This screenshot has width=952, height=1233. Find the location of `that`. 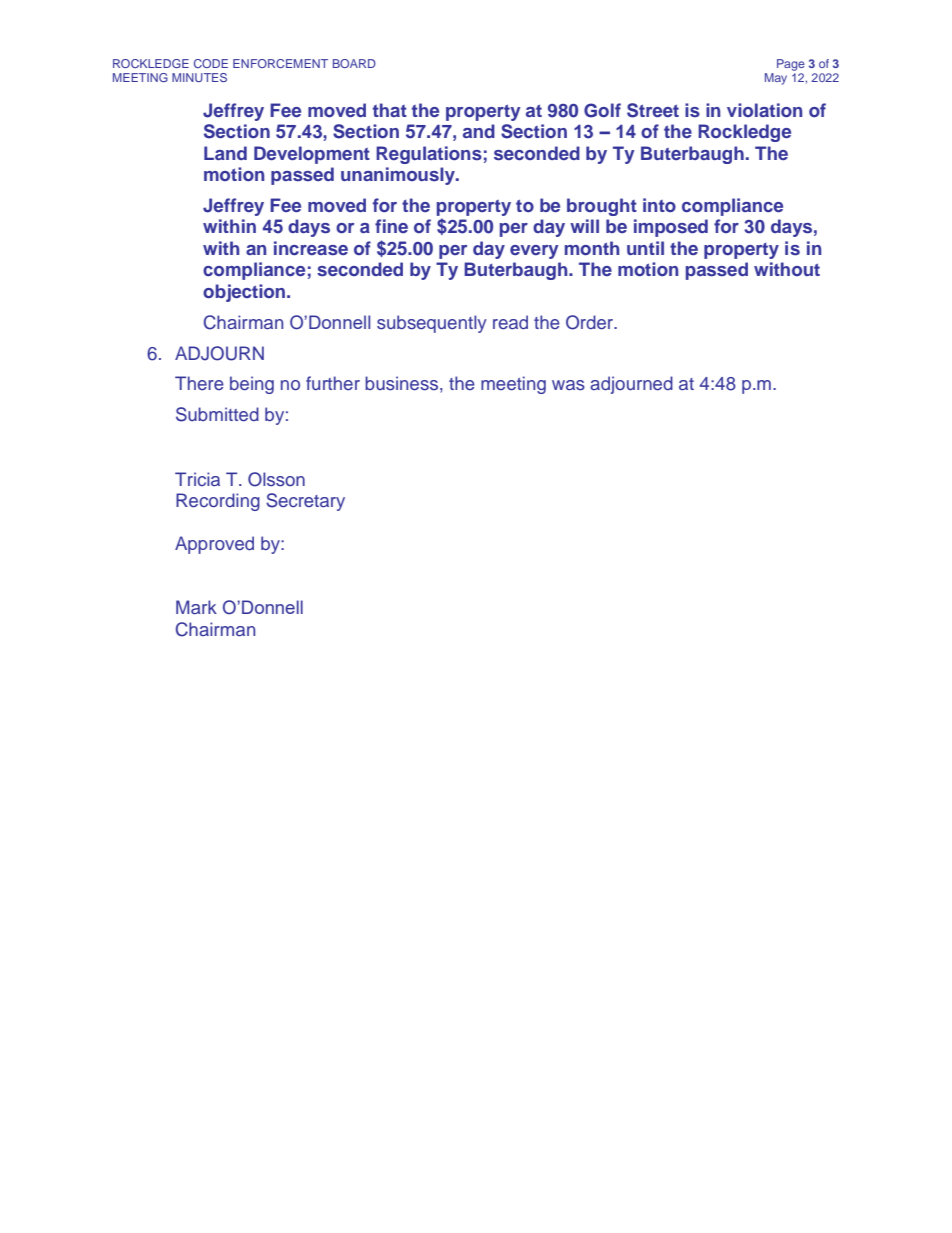

that is located at coordinates (390, 110).
